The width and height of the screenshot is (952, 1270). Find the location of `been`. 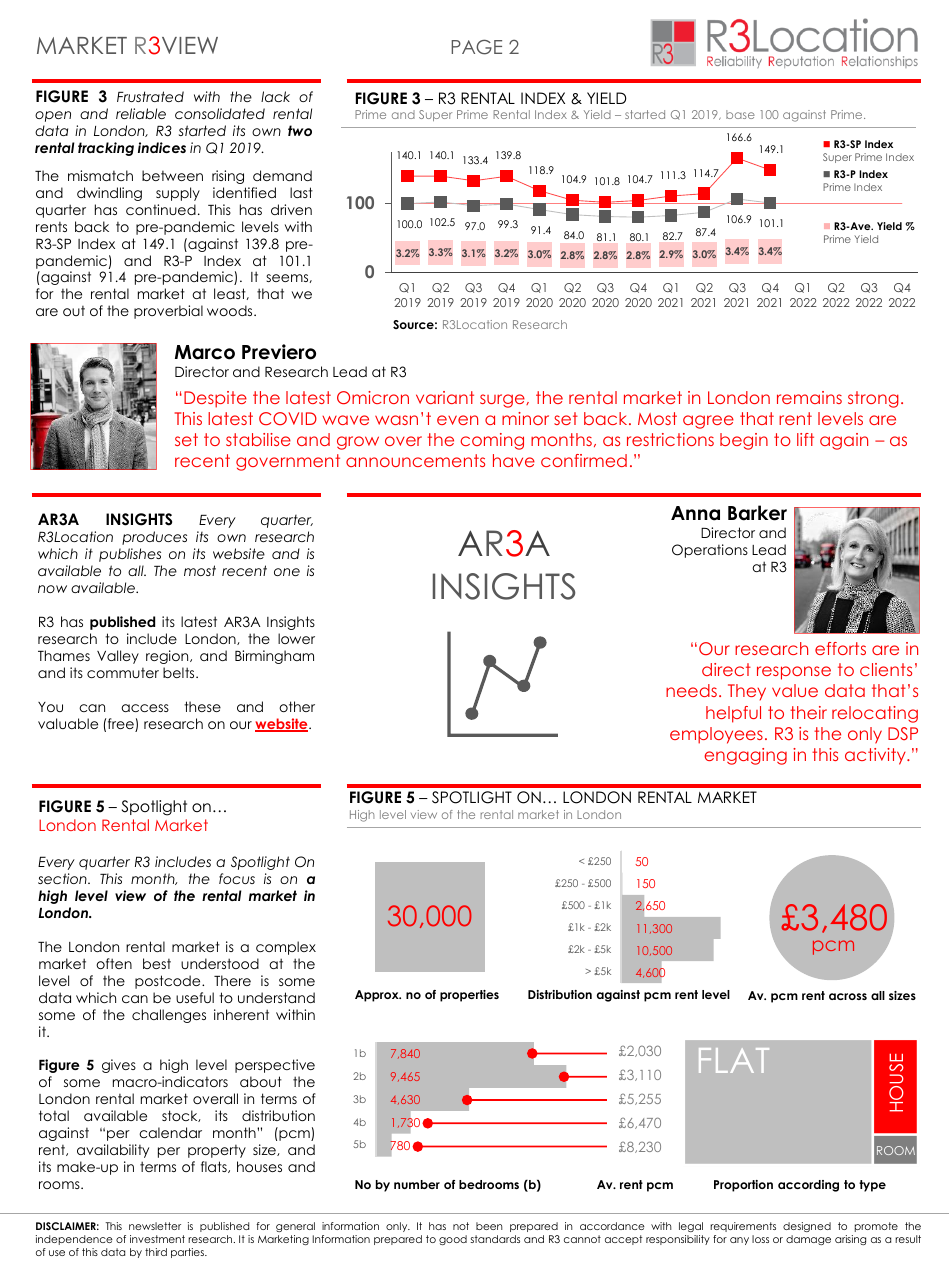

been is located at coordinates (489, 1226).
